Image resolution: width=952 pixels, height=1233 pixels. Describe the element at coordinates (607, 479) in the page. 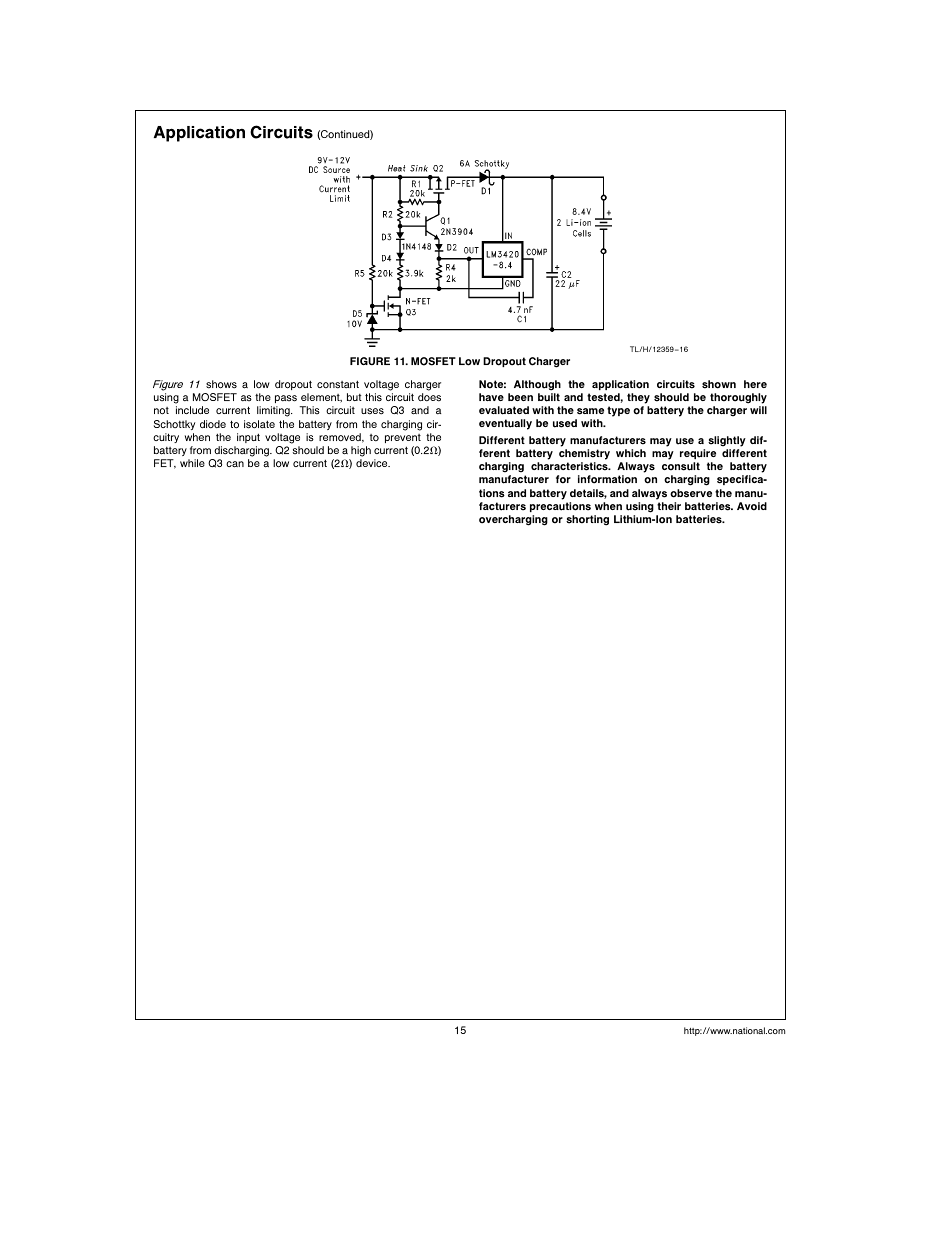

I see `information` at that location.
